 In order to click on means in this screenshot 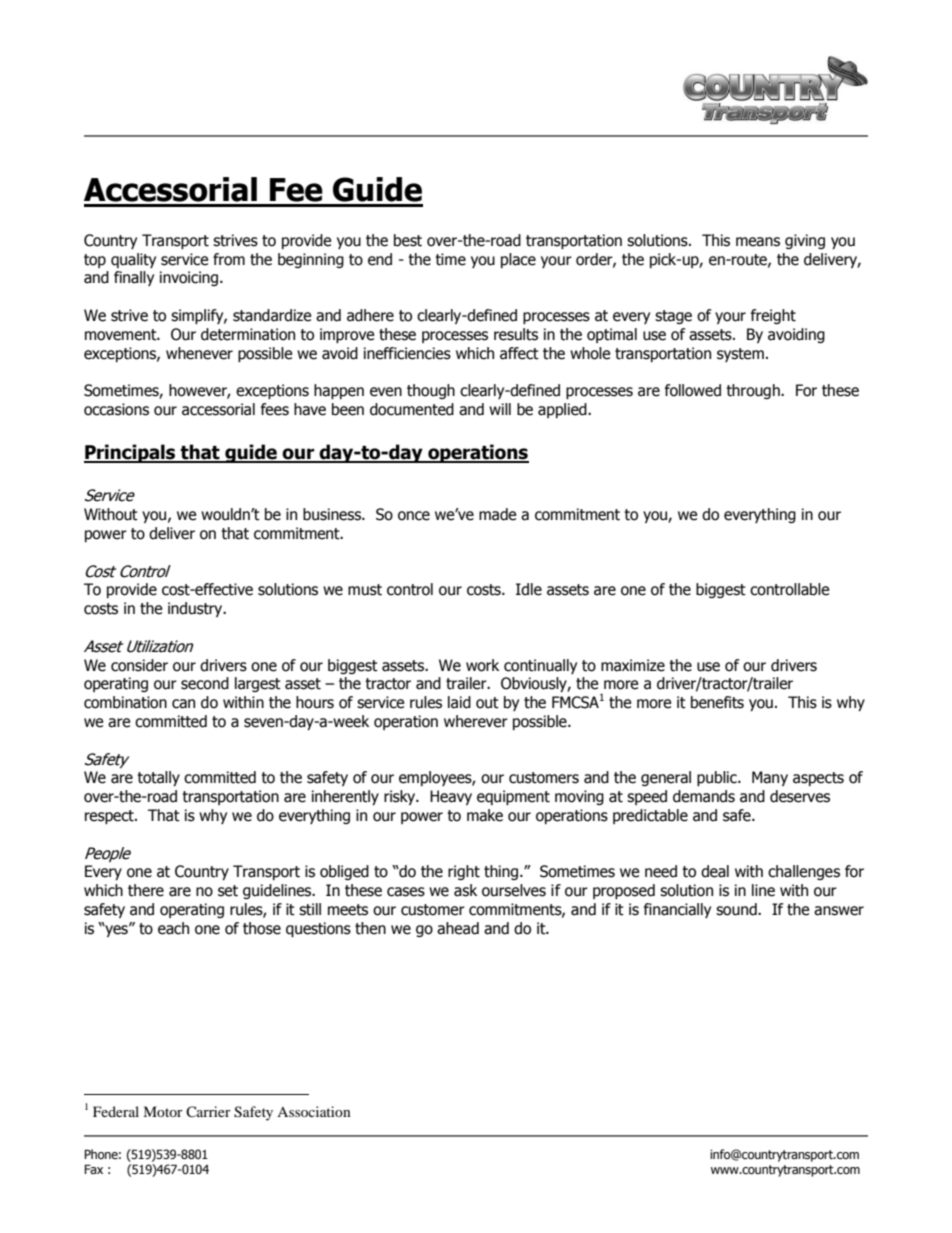, I will do `click(758, 242)`.
